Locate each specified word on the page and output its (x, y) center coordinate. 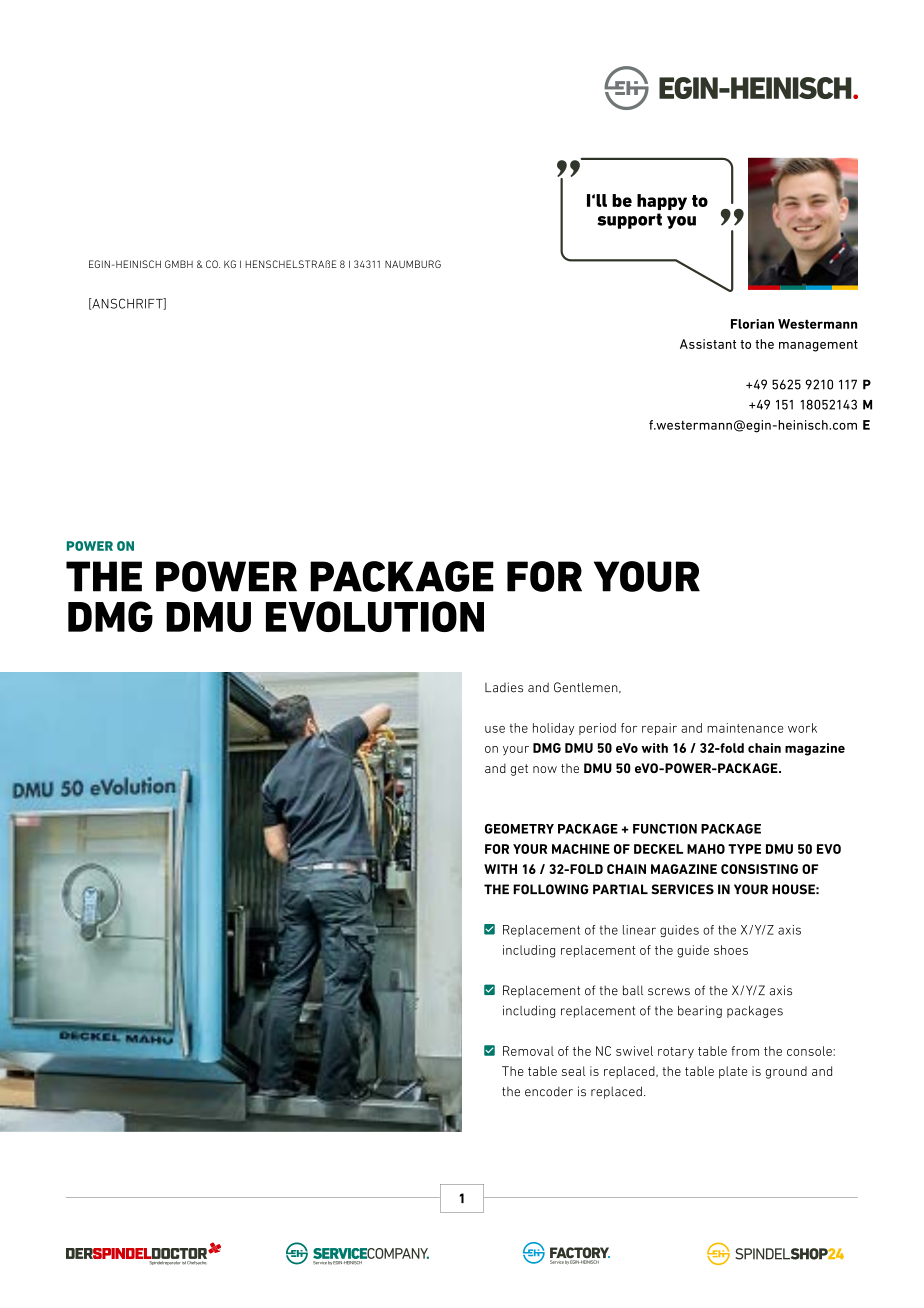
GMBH (179, 264)
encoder (549, 1092)
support (630, 221)
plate (733, 1072)
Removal (528, 1051)
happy (662, 202)
